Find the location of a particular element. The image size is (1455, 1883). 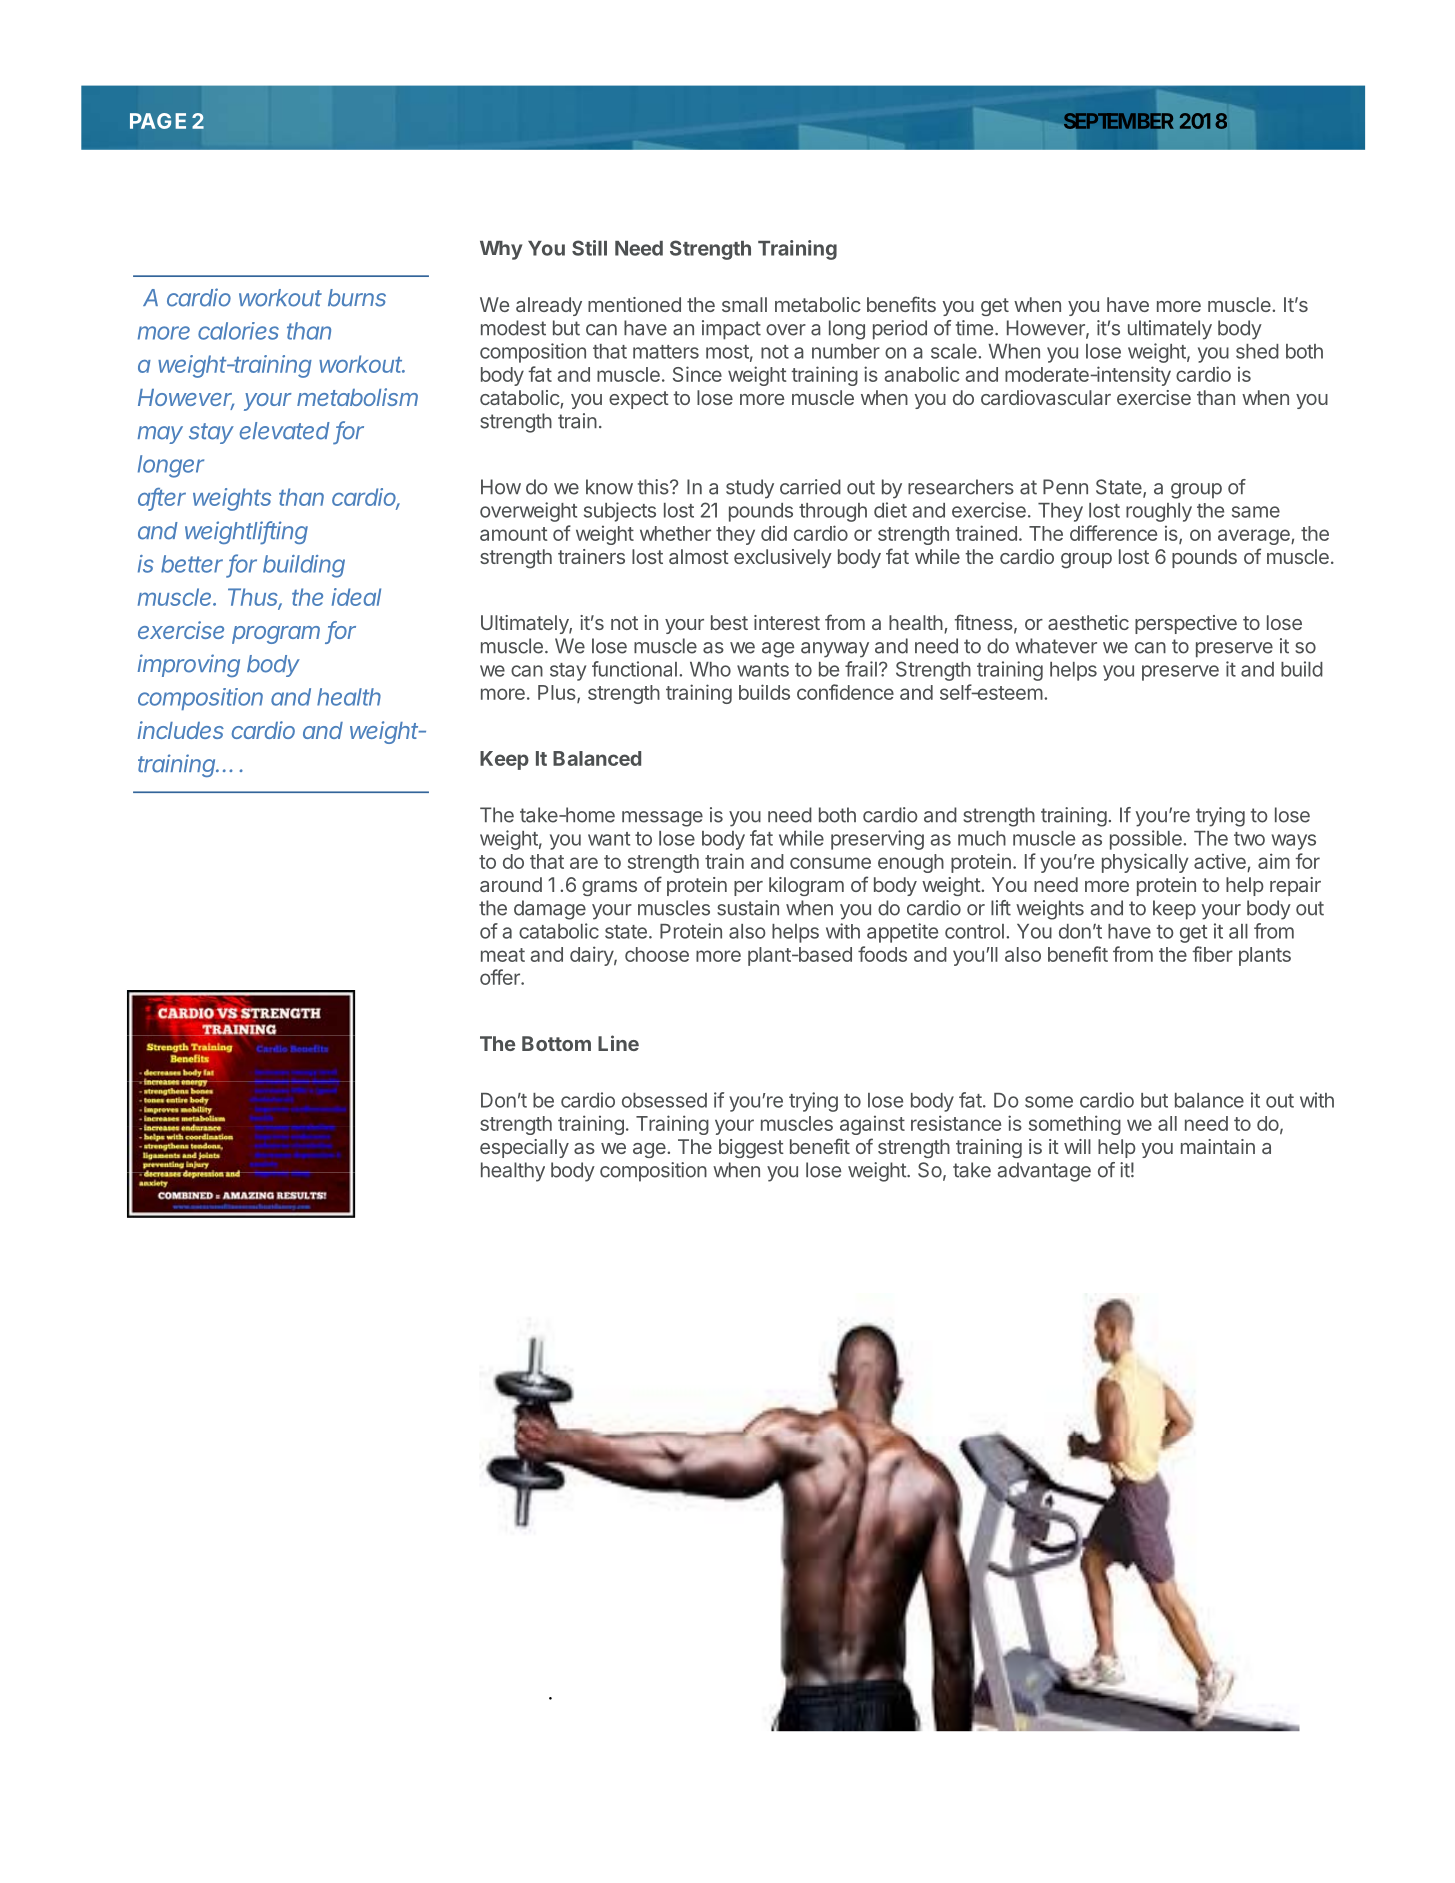

Why is located at coordinates (501, 250).
